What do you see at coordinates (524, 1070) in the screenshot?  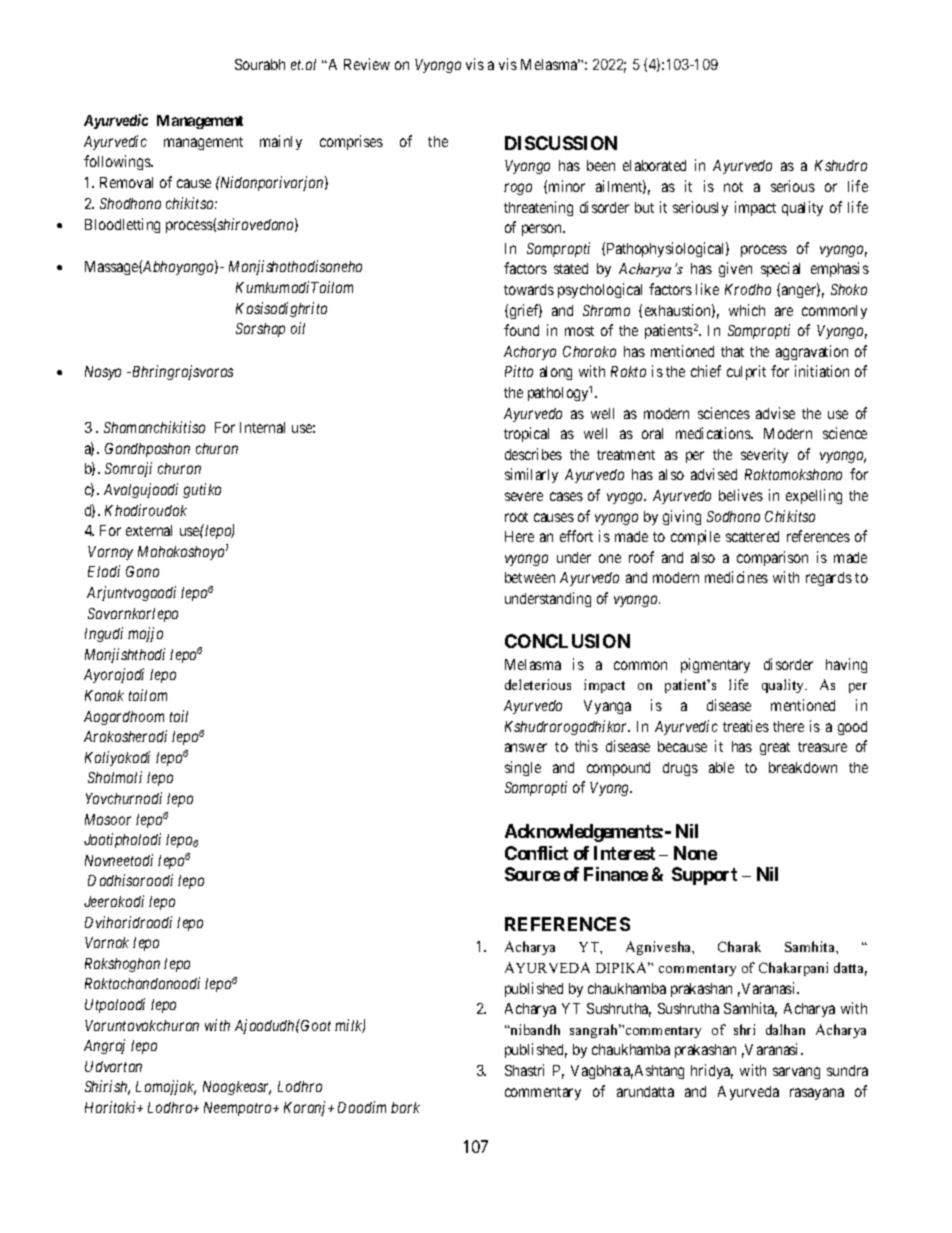 I see `Shastri` at bounding box center [524, 1070].
